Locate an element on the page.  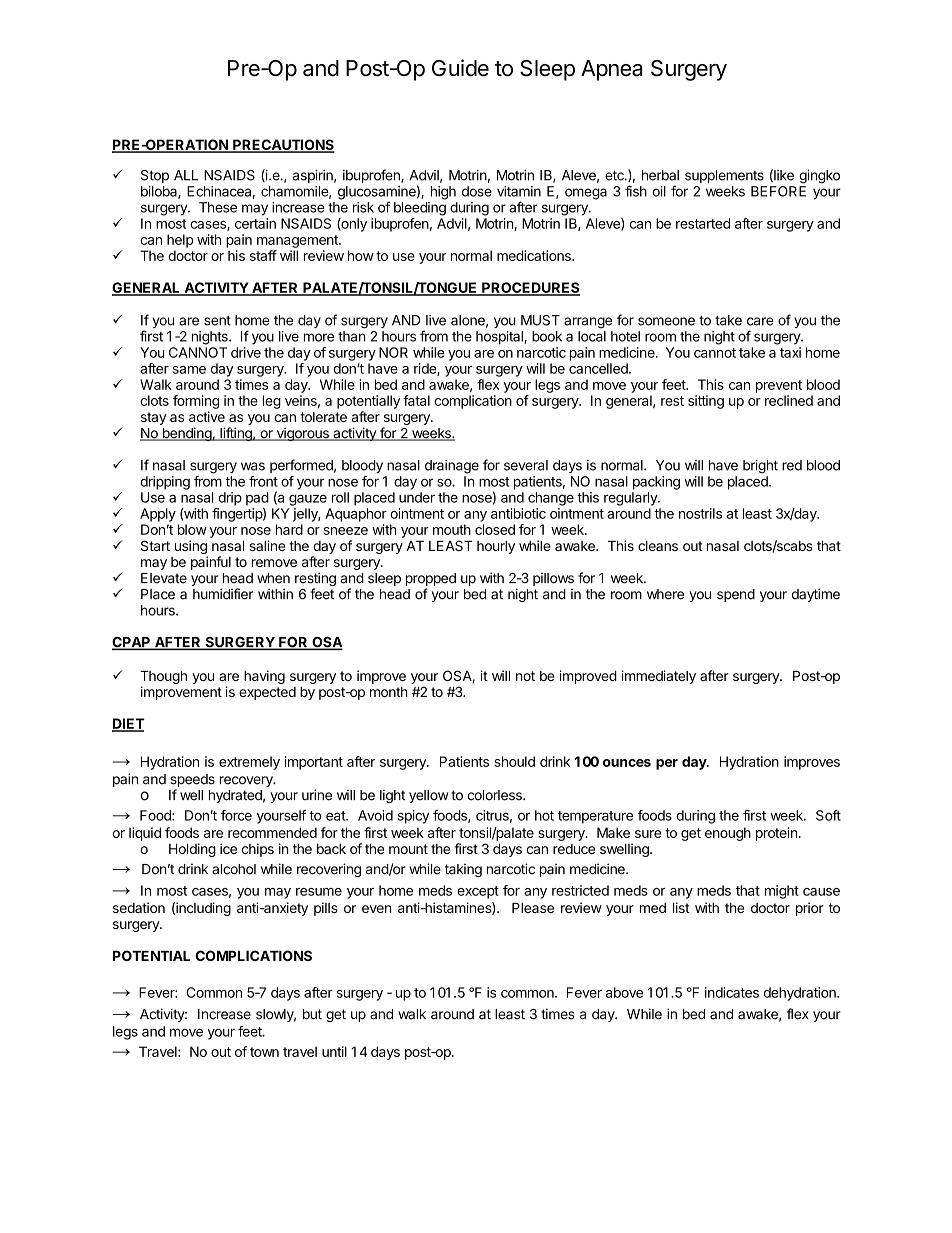
supplements is located at coordinates (724, 176).
